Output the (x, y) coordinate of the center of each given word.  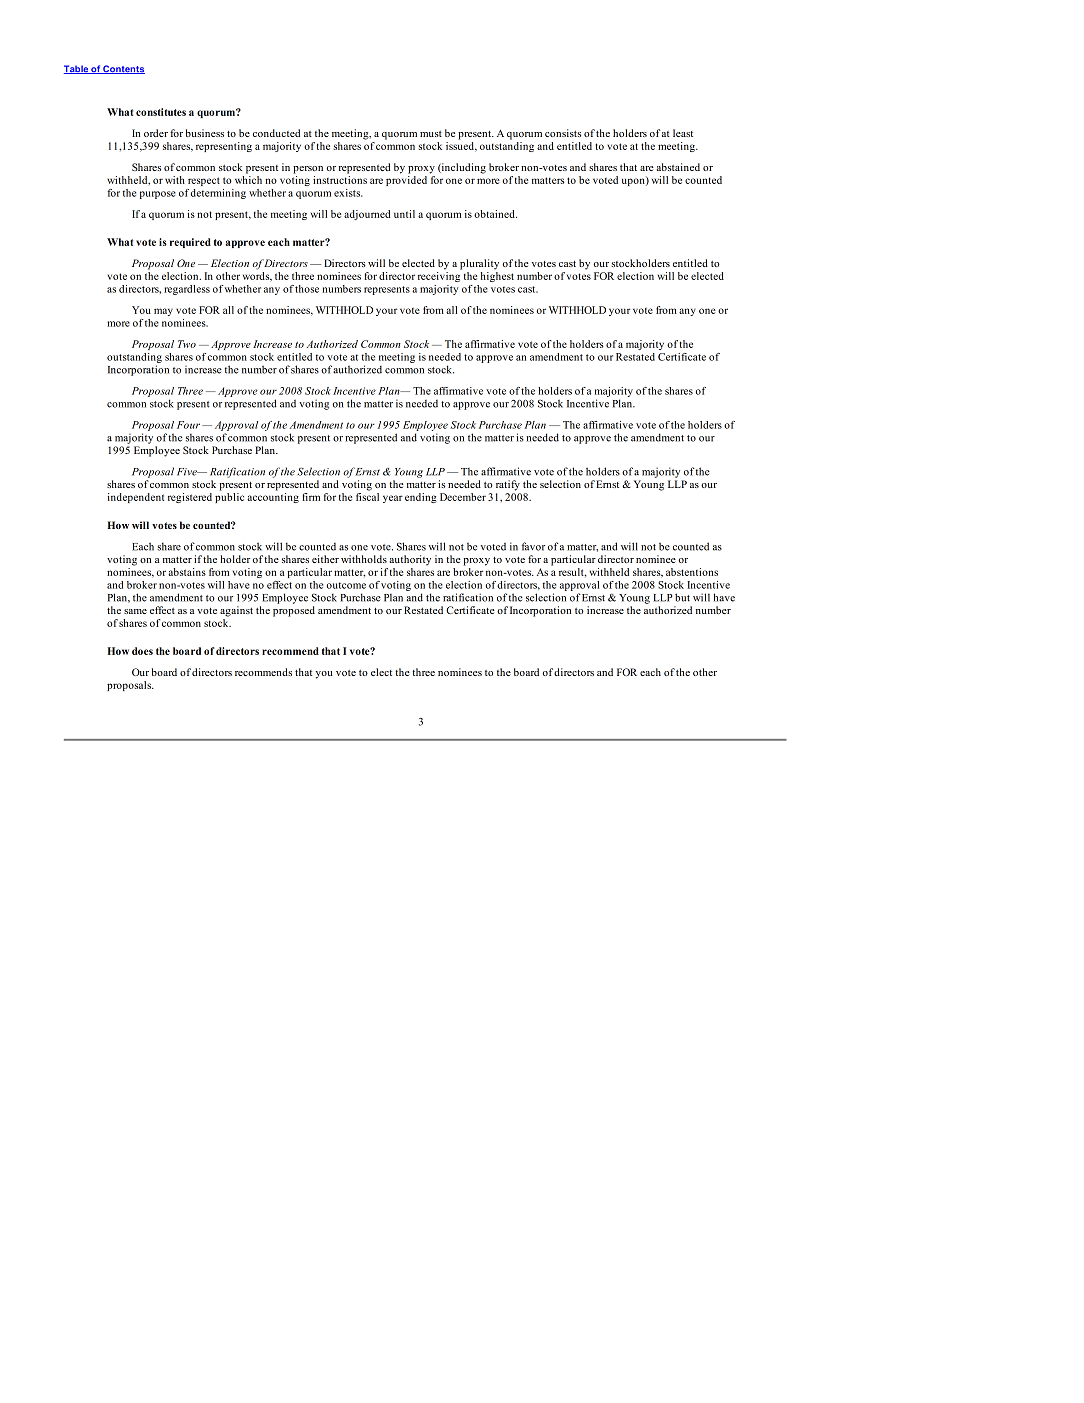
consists (563, 133)
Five (188, 472)
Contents (123, 69)
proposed (294, 611)
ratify (508, 485)
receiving (440, 275)
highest (497, 275)
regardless (187, 290)
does (142, 651)
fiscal (367, 497)
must (431, 134)
